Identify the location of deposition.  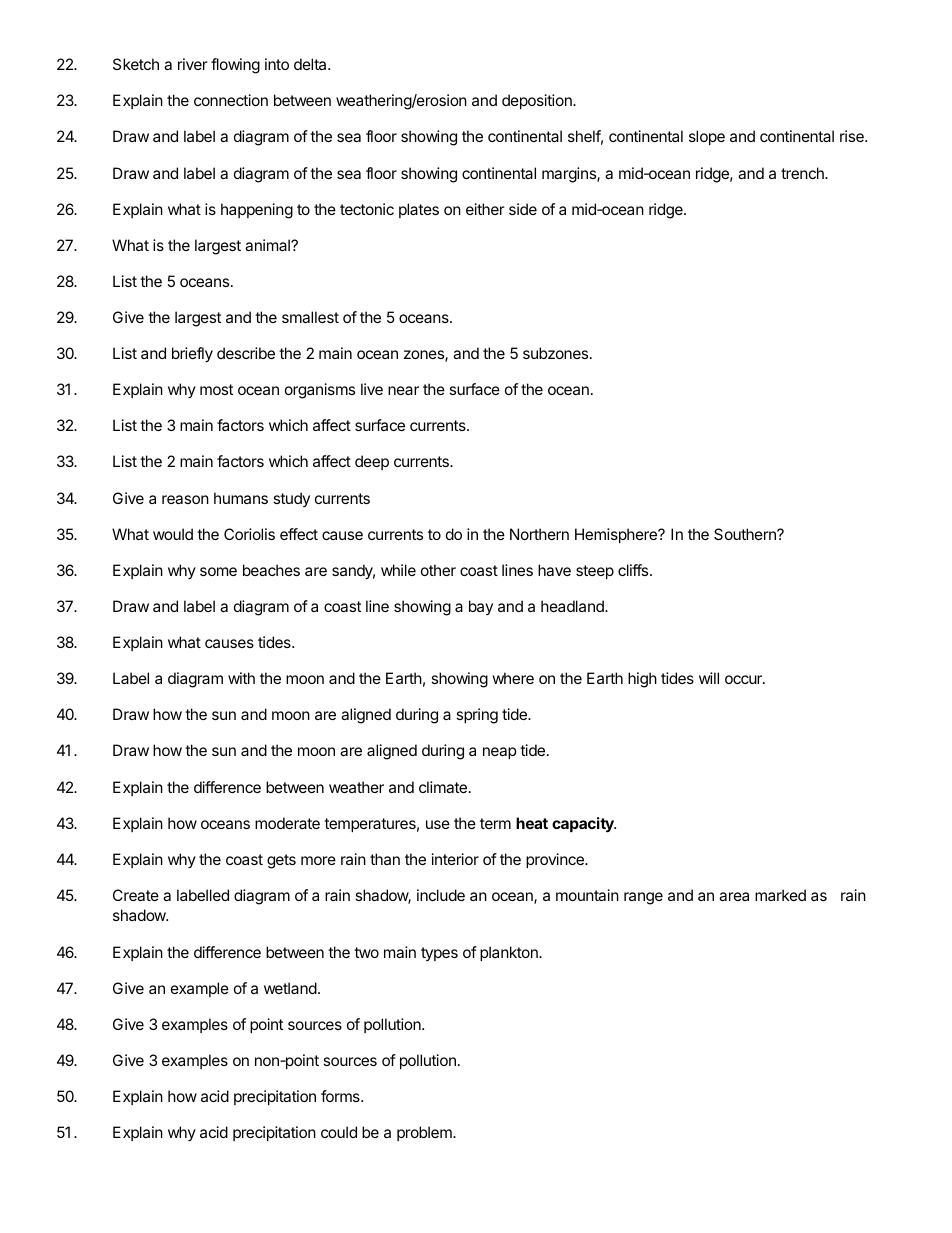
(538, 101).
